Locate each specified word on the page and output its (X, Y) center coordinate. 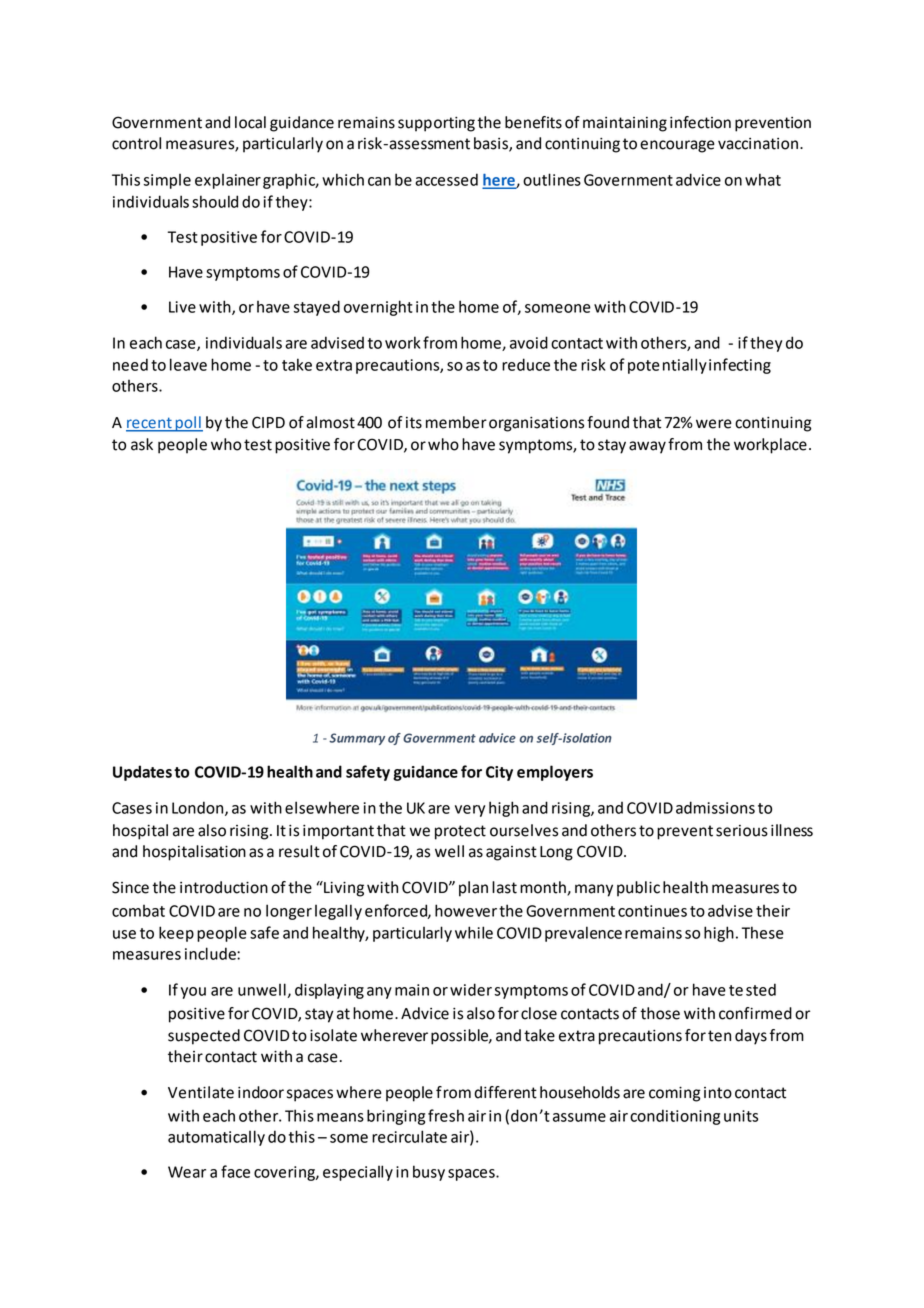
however (466, 910)
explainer (228, 181)
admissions (715, 807)
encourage (677, 146)
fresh (446, 1115)
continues (652, 911)
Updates (142, 773)
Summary (357, 739)
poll (188, 424)
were (714, 424)
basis (492, 144)
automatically (216, 1138)
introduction (224, 887)
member (456, 422)
